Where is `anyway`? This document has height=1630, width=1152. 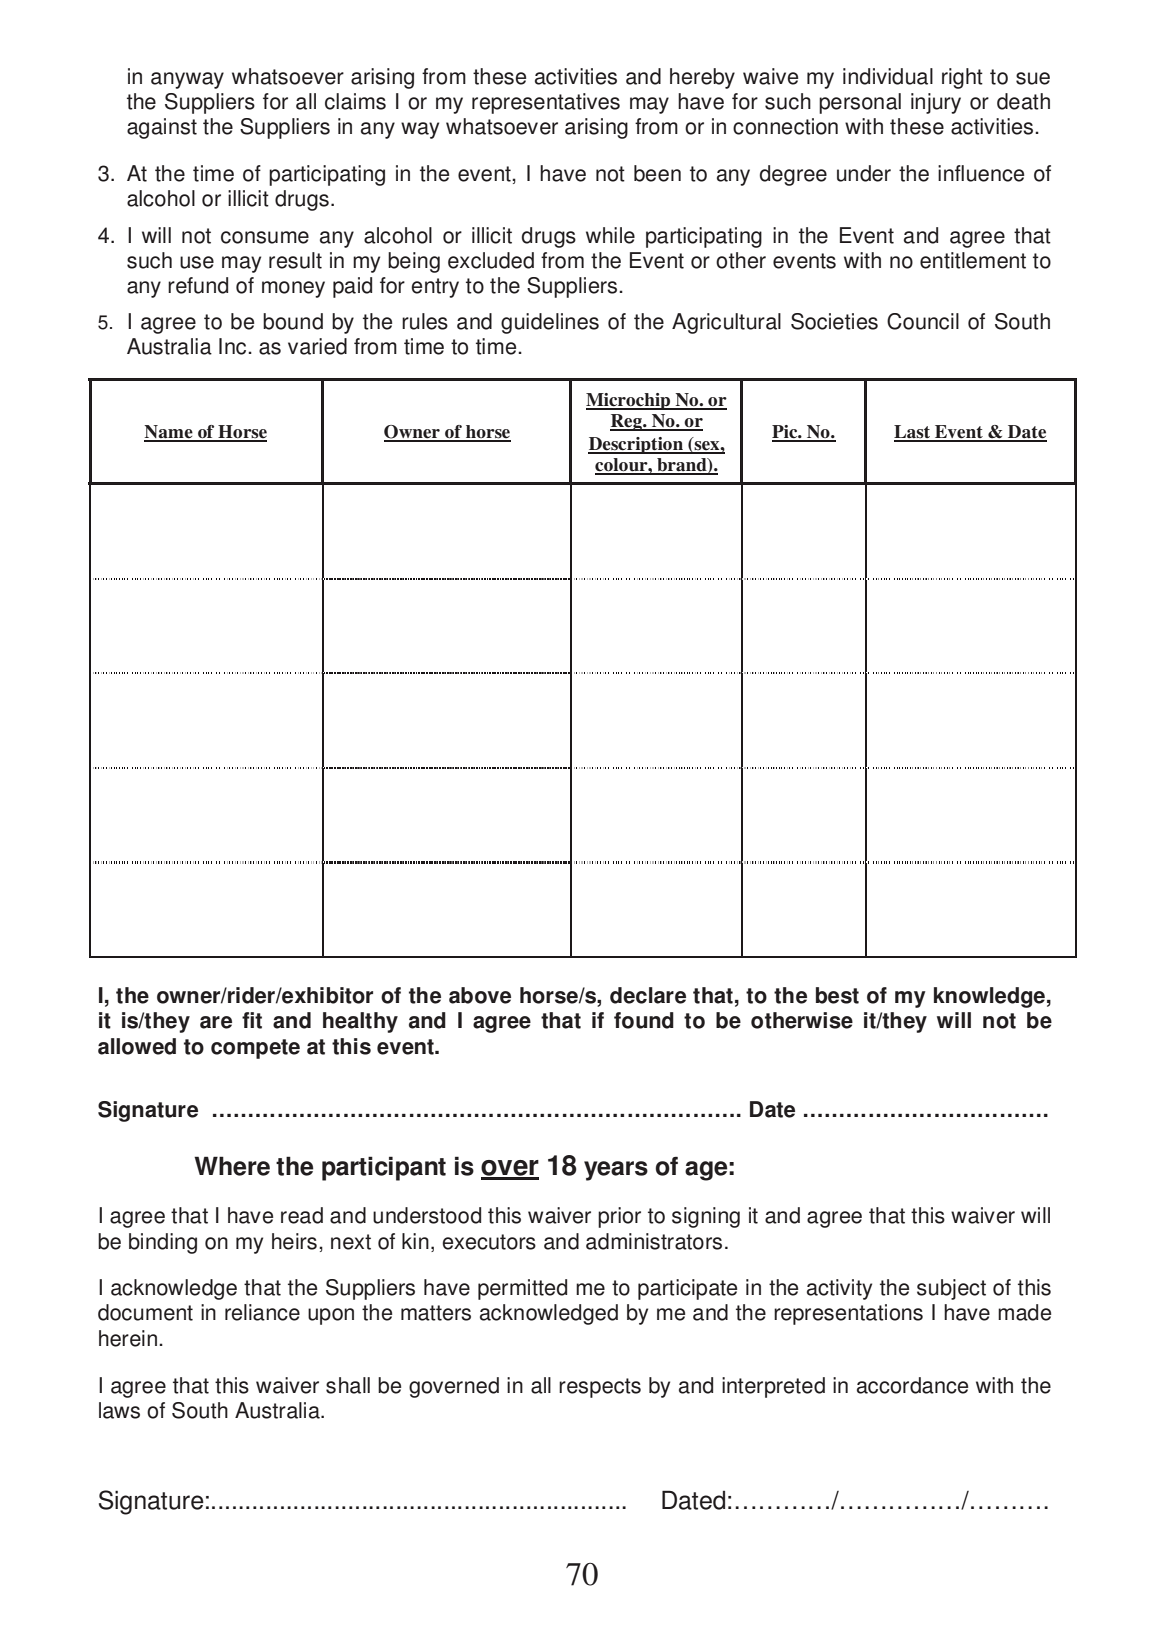 anyway is located at coordinates (187, 80).
